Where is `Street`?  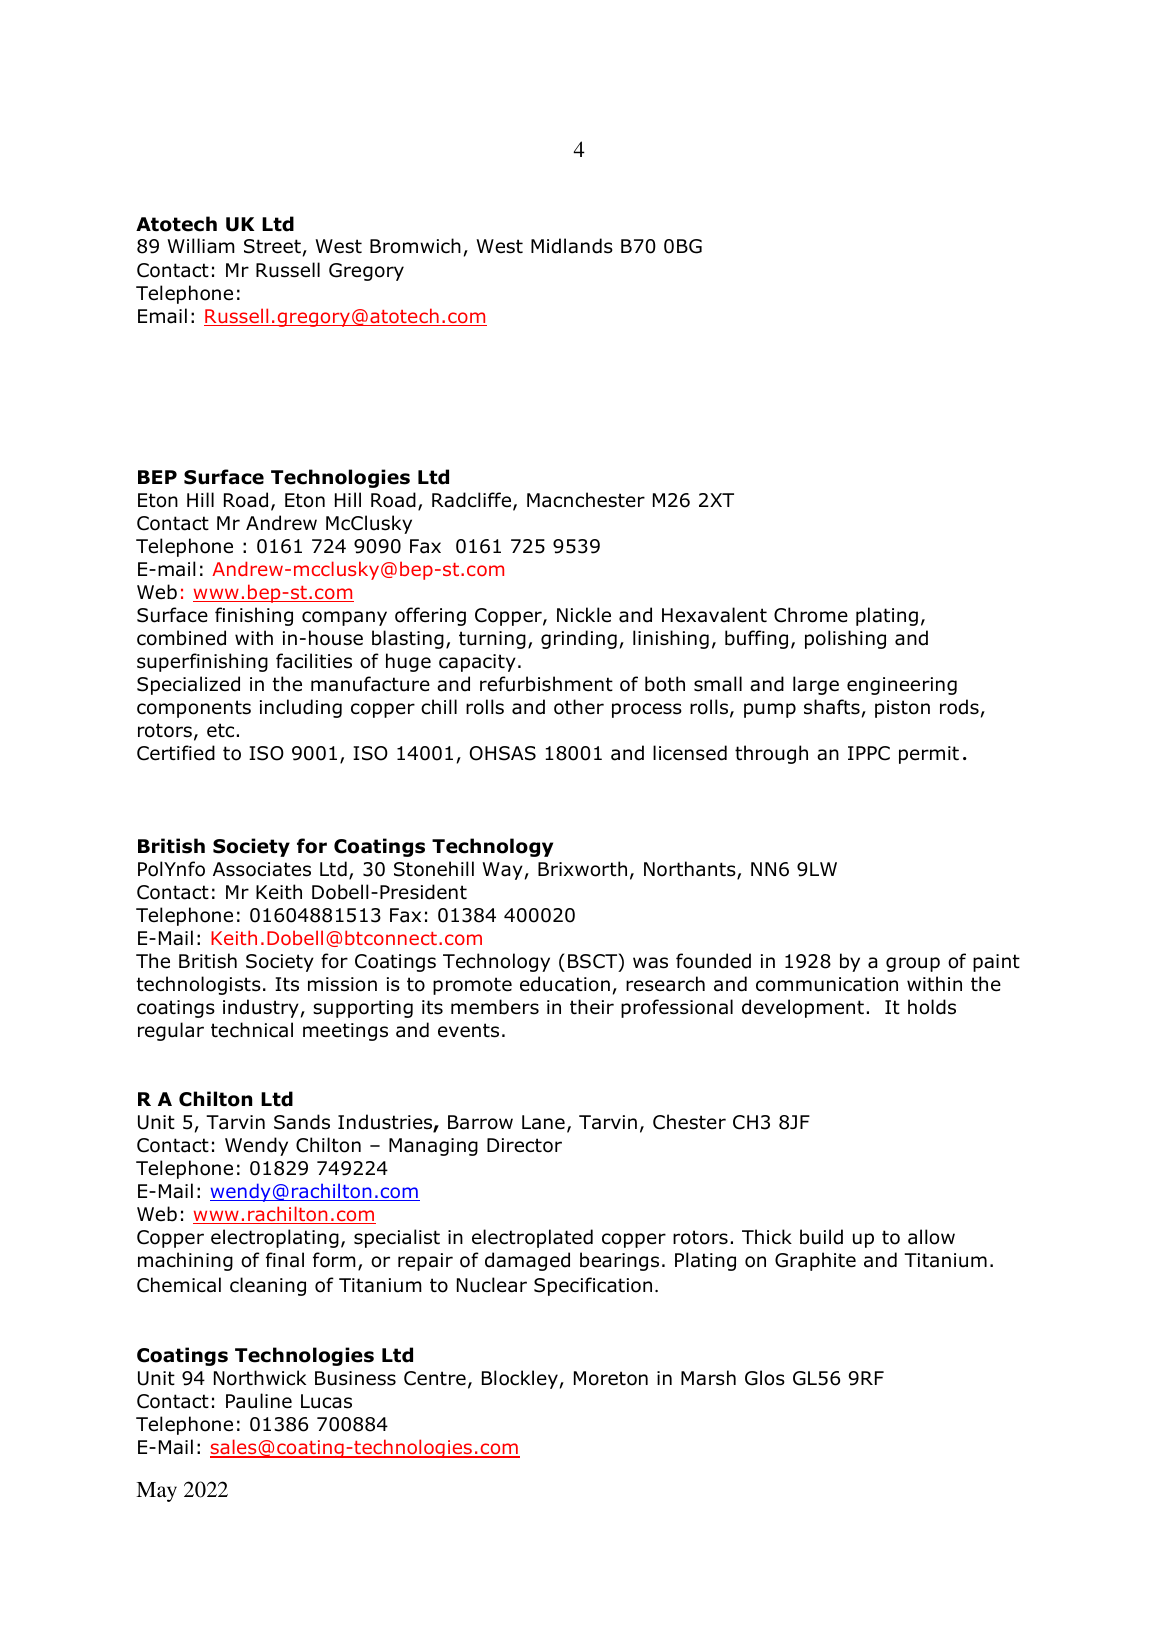
Street is located at coordinates (272, 246).
